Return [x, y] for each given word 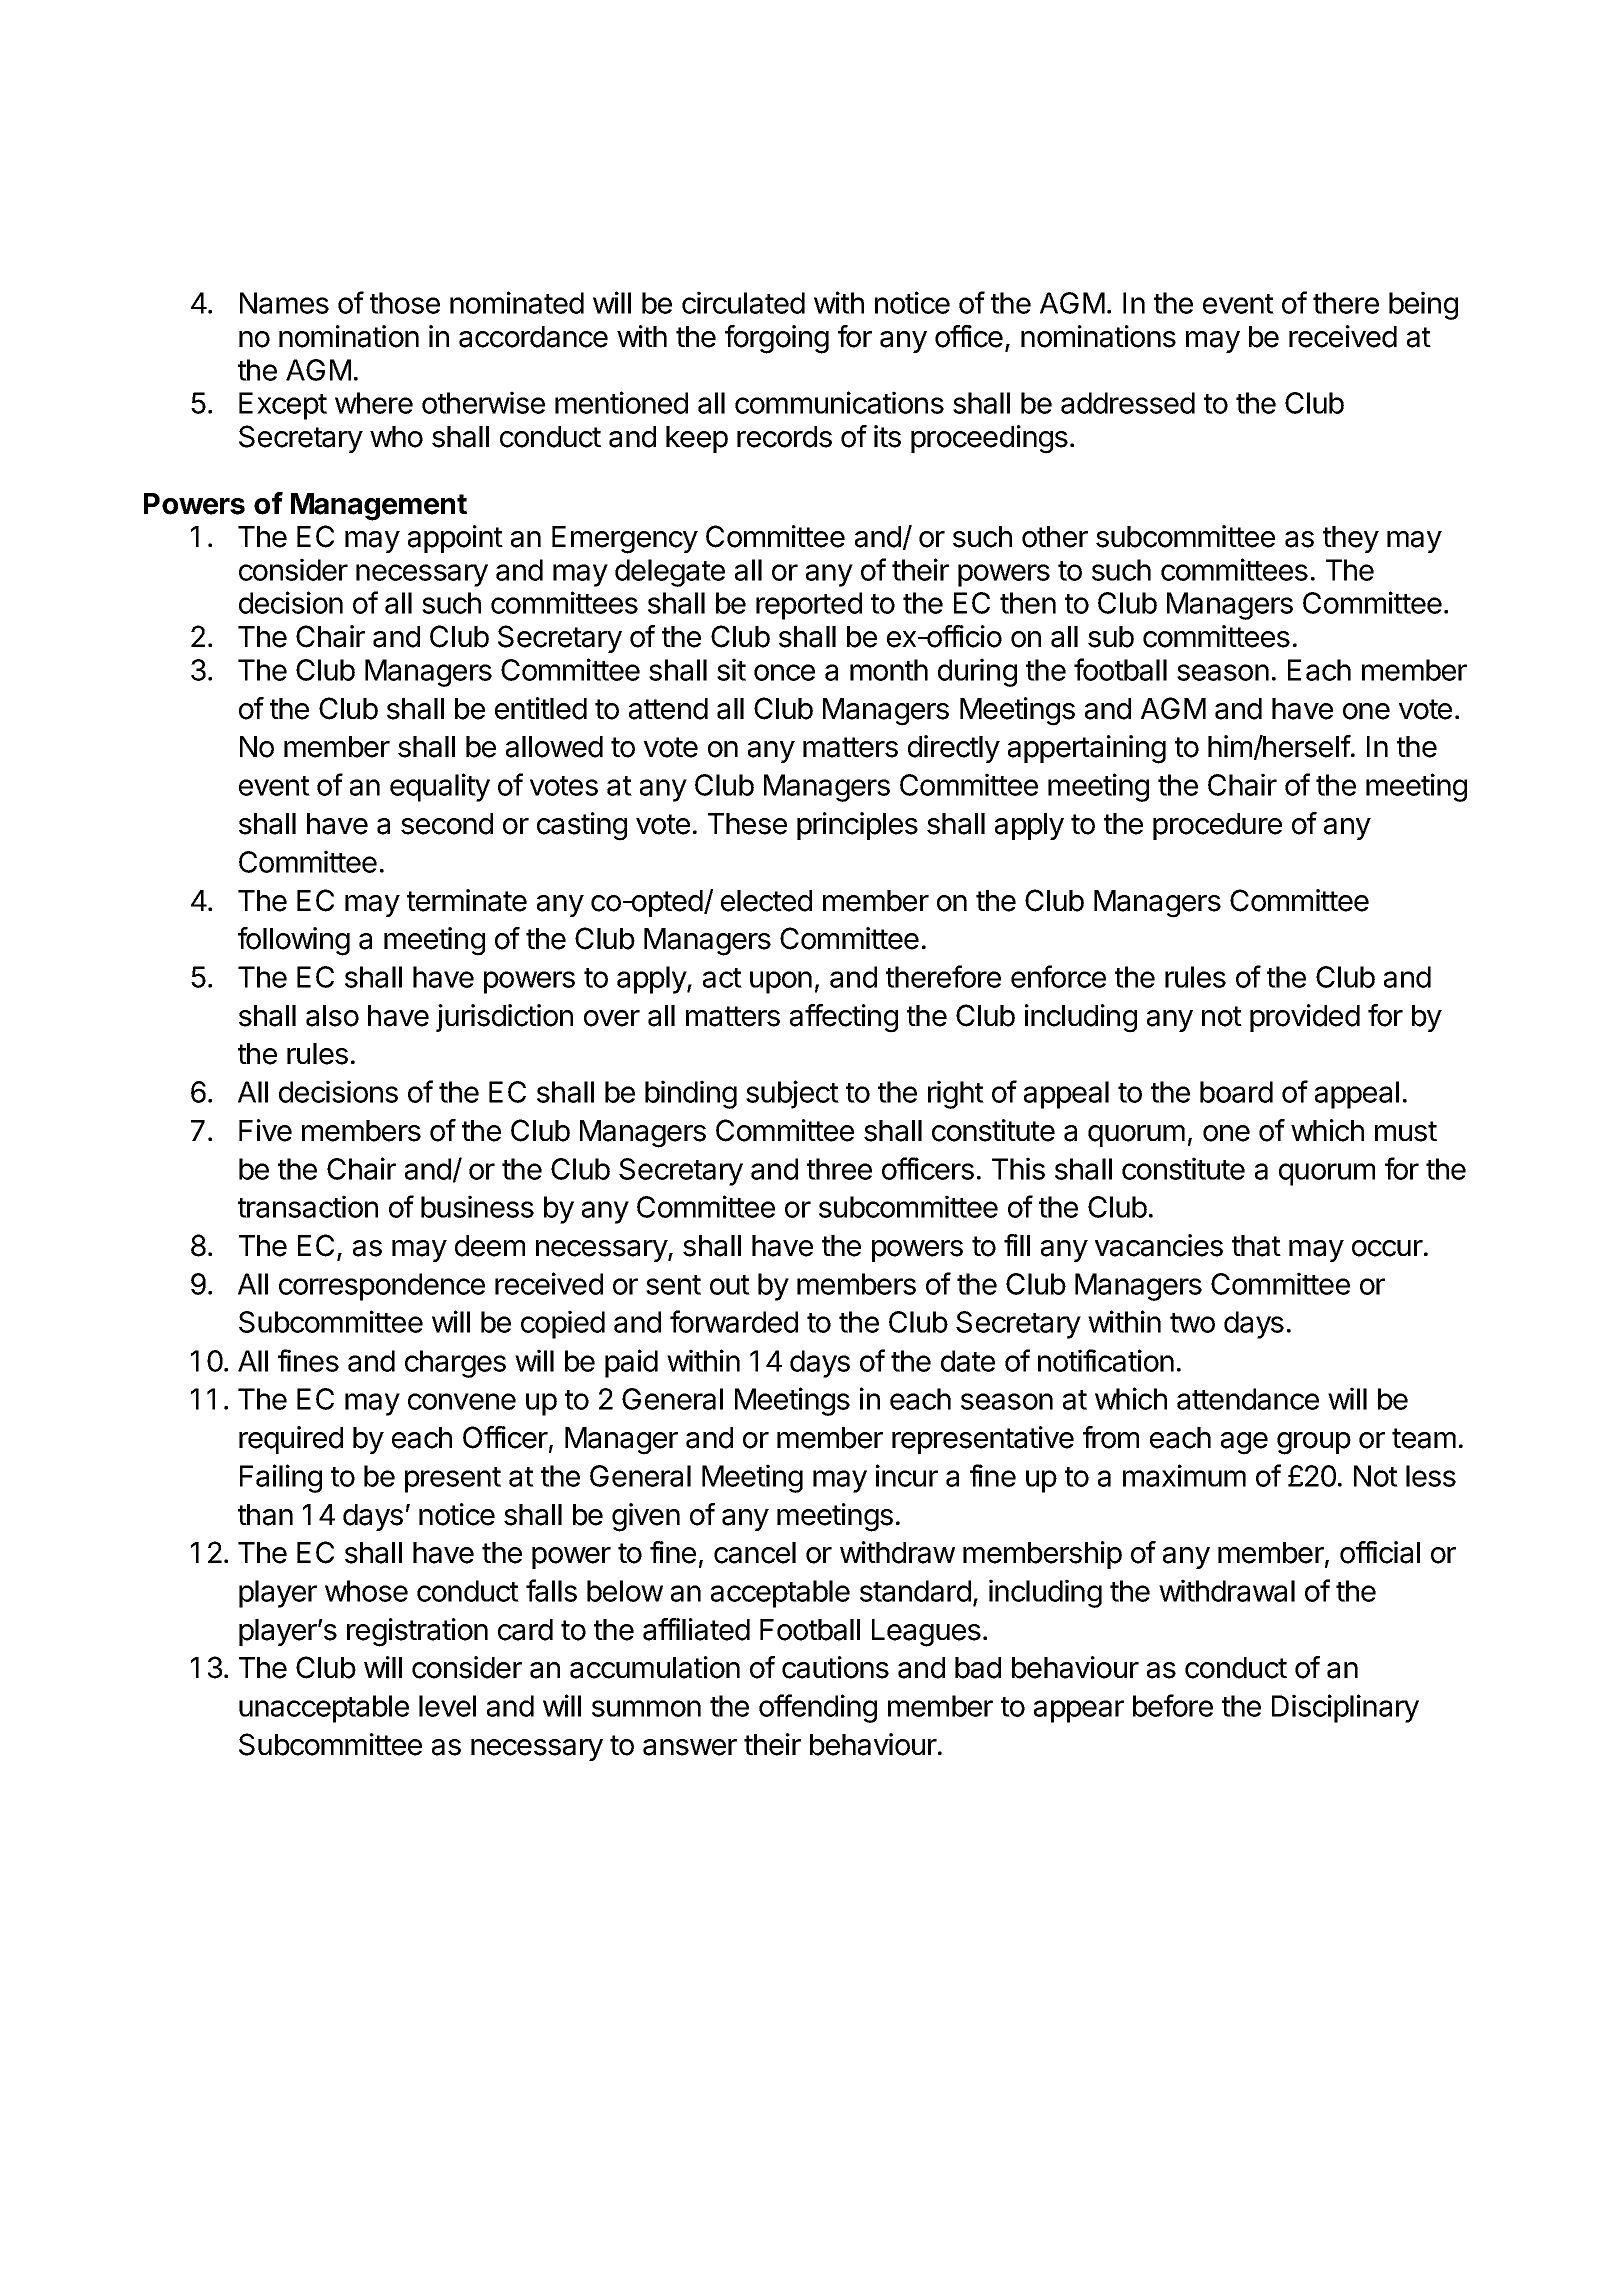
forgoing [777, 339]
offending [818, 1708]
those [405, 303]
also [332, 1016]
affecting [844, 1018]
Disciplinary [1345, 1708]
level [447, 1706]
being [1423, 305]
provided [1305, 1018]
